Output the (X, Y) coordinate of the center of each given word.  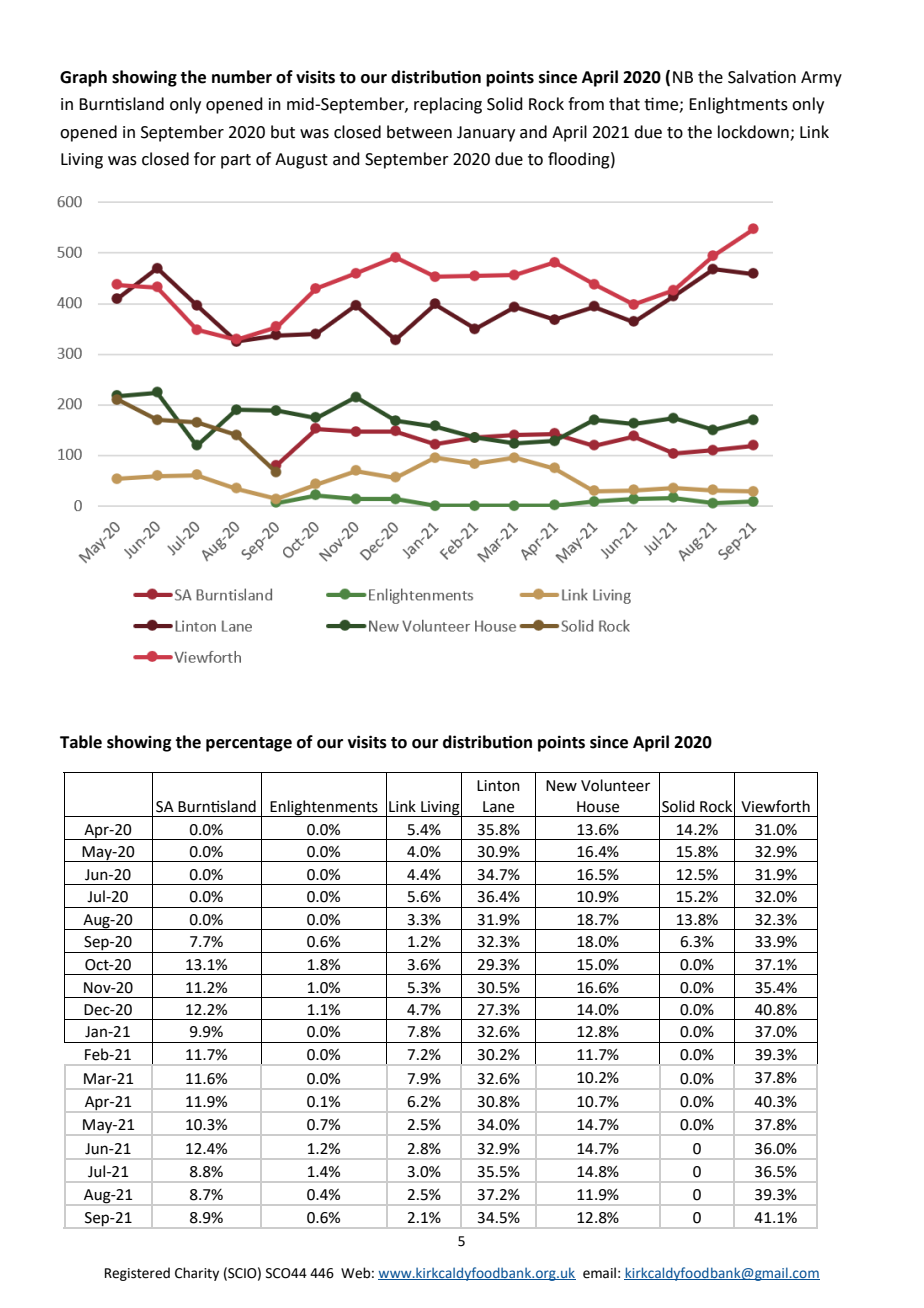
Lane (498, 807)
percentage (249, 744)
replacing (448, 105)
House (598, 807)
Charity (197, 1274)
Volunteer (615, 785)
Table (81, 742)
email (599, 1273)
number (242, 77)
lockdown (753, 132)
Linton (498, 786)
